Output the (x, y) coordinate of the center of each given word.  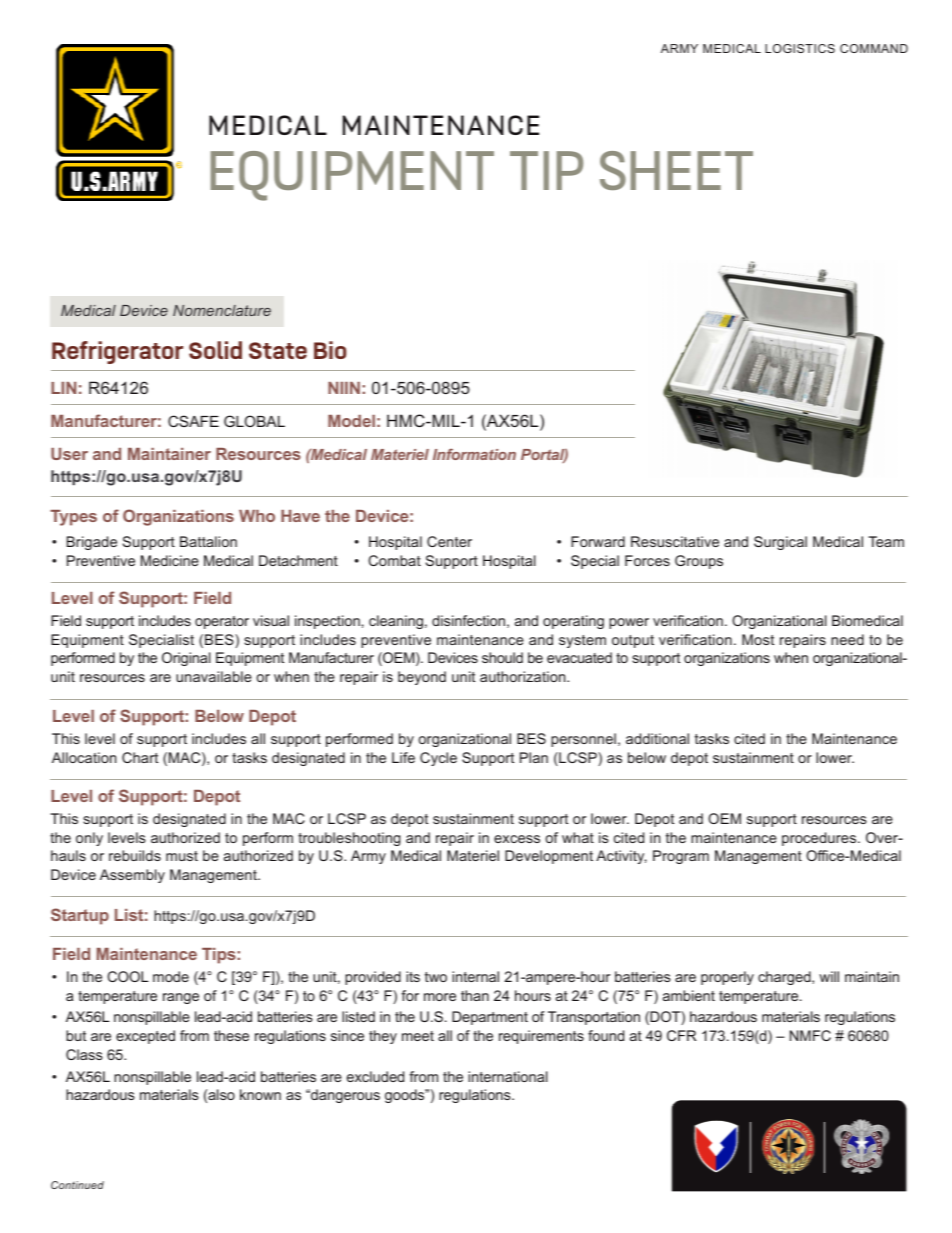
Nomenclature (222, 310)
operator (222, 622)
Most (758, 639)
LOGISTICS (800, 48)
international (508, 1076)
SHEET (676, 170)
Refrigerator (117, 352)
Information (474, 454)
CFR (681, 1035)
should (502, 657)
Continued (77, 1185)
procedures (820, 839)
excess (517, 839)
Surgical (780, 543)
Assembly (132, 876)
